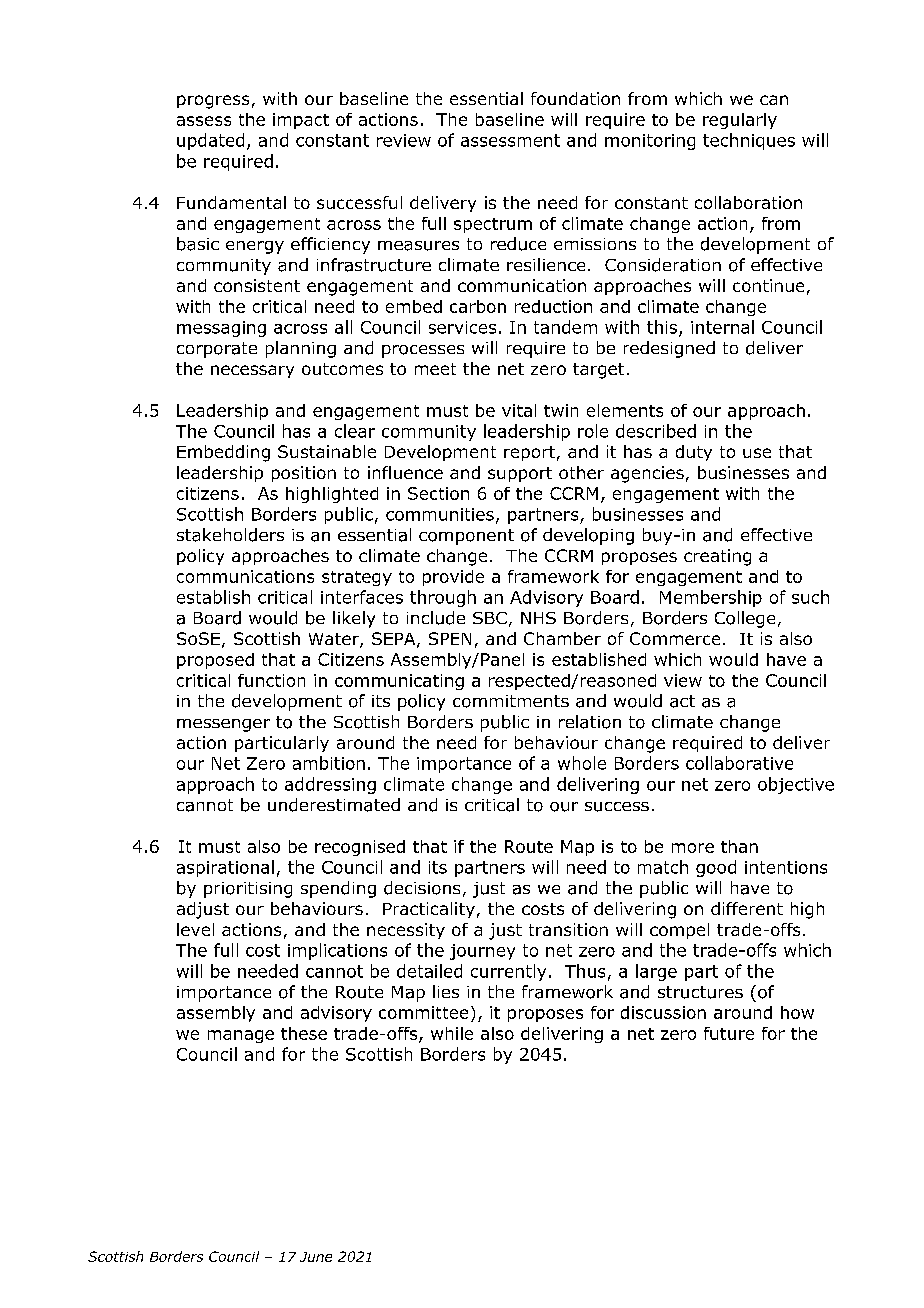 The height and width of the page is (1308, 924). Describe the element at coordinates (729, 1033) in the page. I see `future` at that location.
